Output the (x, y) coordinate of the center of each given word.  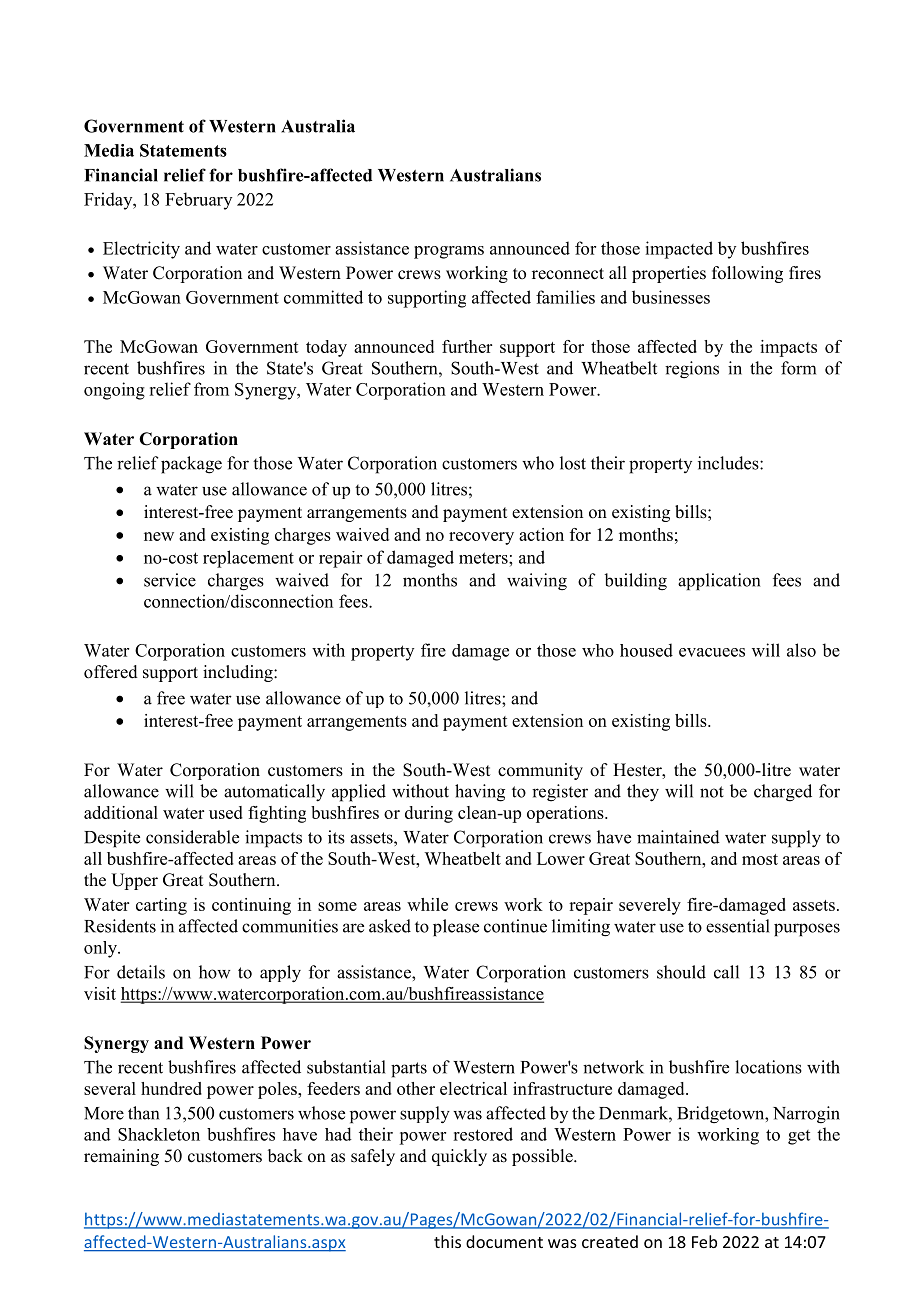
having (480, 793)
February (198, 201)
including (239, 673)
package (191, 465)
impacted (679, 250)
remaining (121, 1157)
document (504, 1241)
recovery (481, 538)
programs (449, 252)
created (610, 1241)
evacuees (712, 652)
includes (729, 463)
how (215, 972)
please (456, 927)
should (681, 972)
